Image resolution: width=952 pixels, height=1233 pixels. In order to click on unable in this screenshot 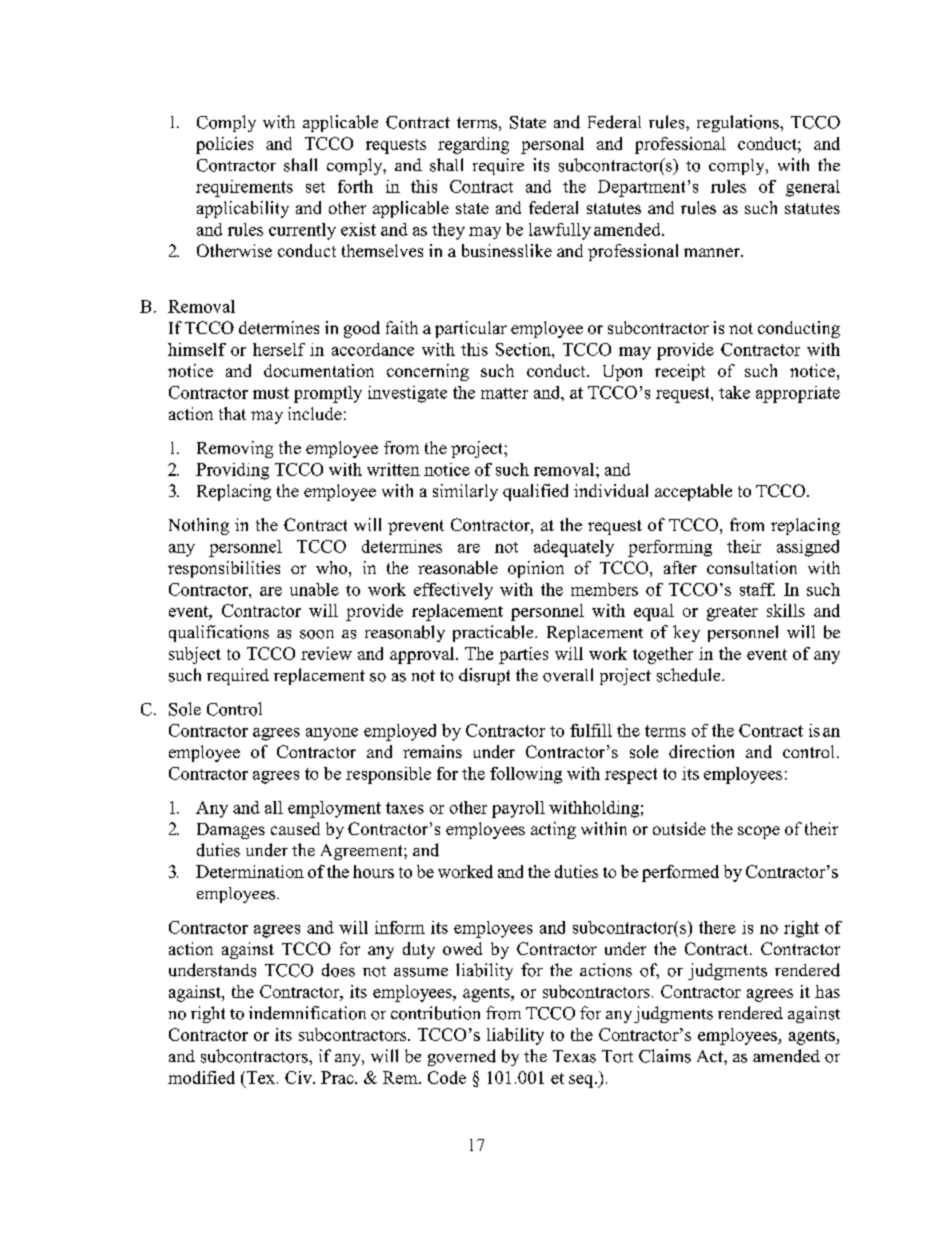, I will do `click(314, 589)`.
